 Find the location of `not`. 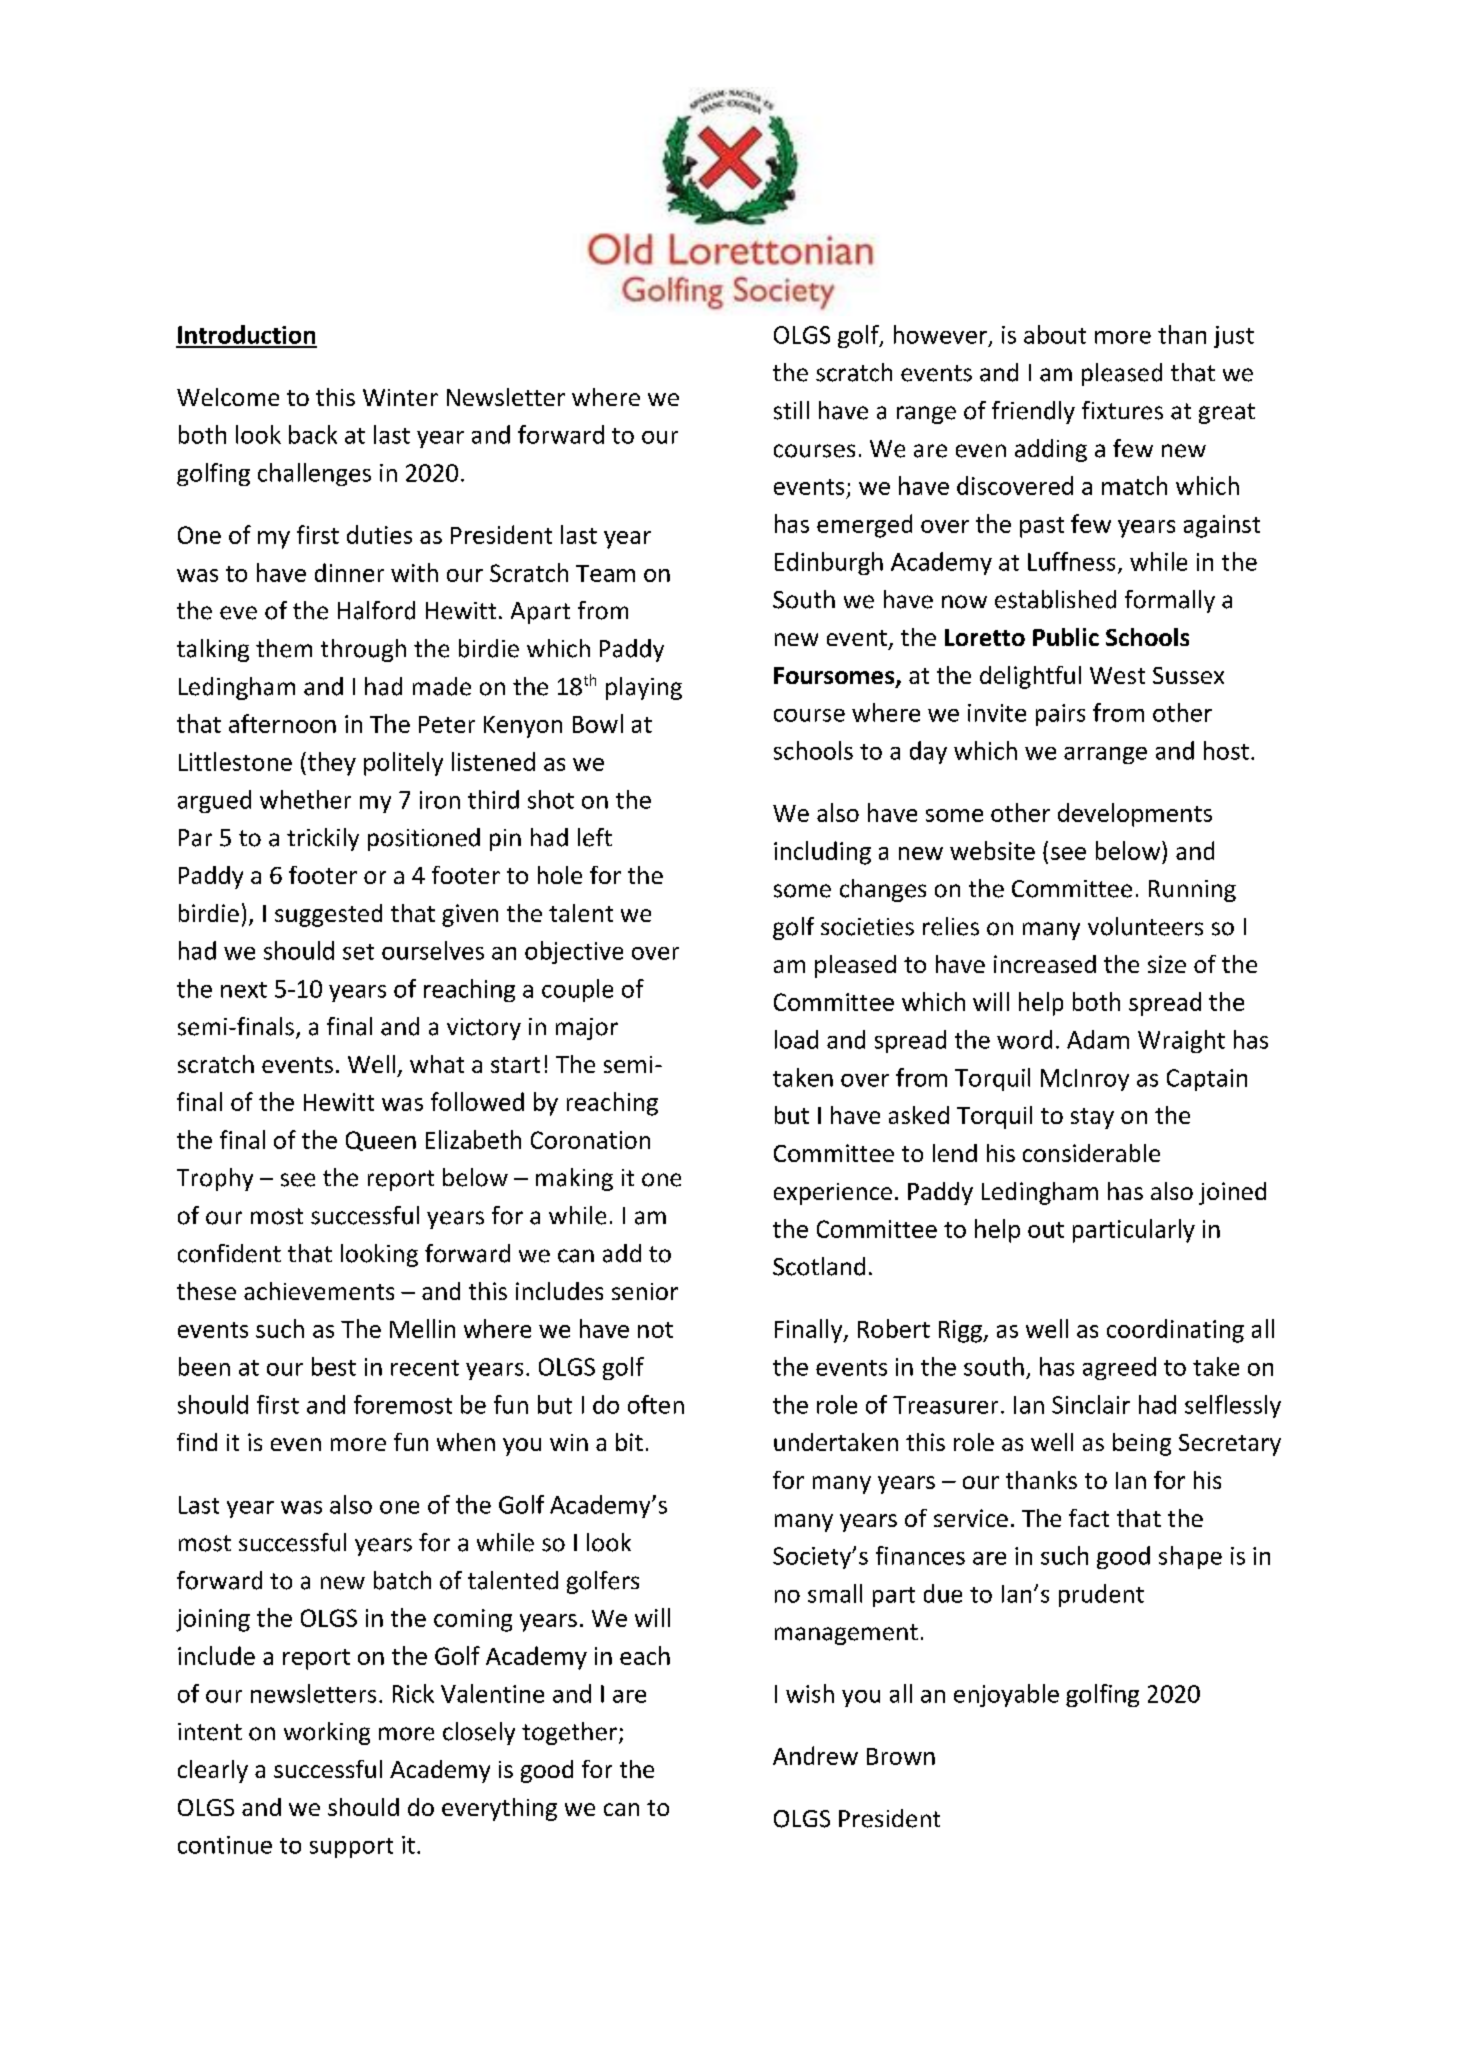

not is located at coordinates (655, 1330).
